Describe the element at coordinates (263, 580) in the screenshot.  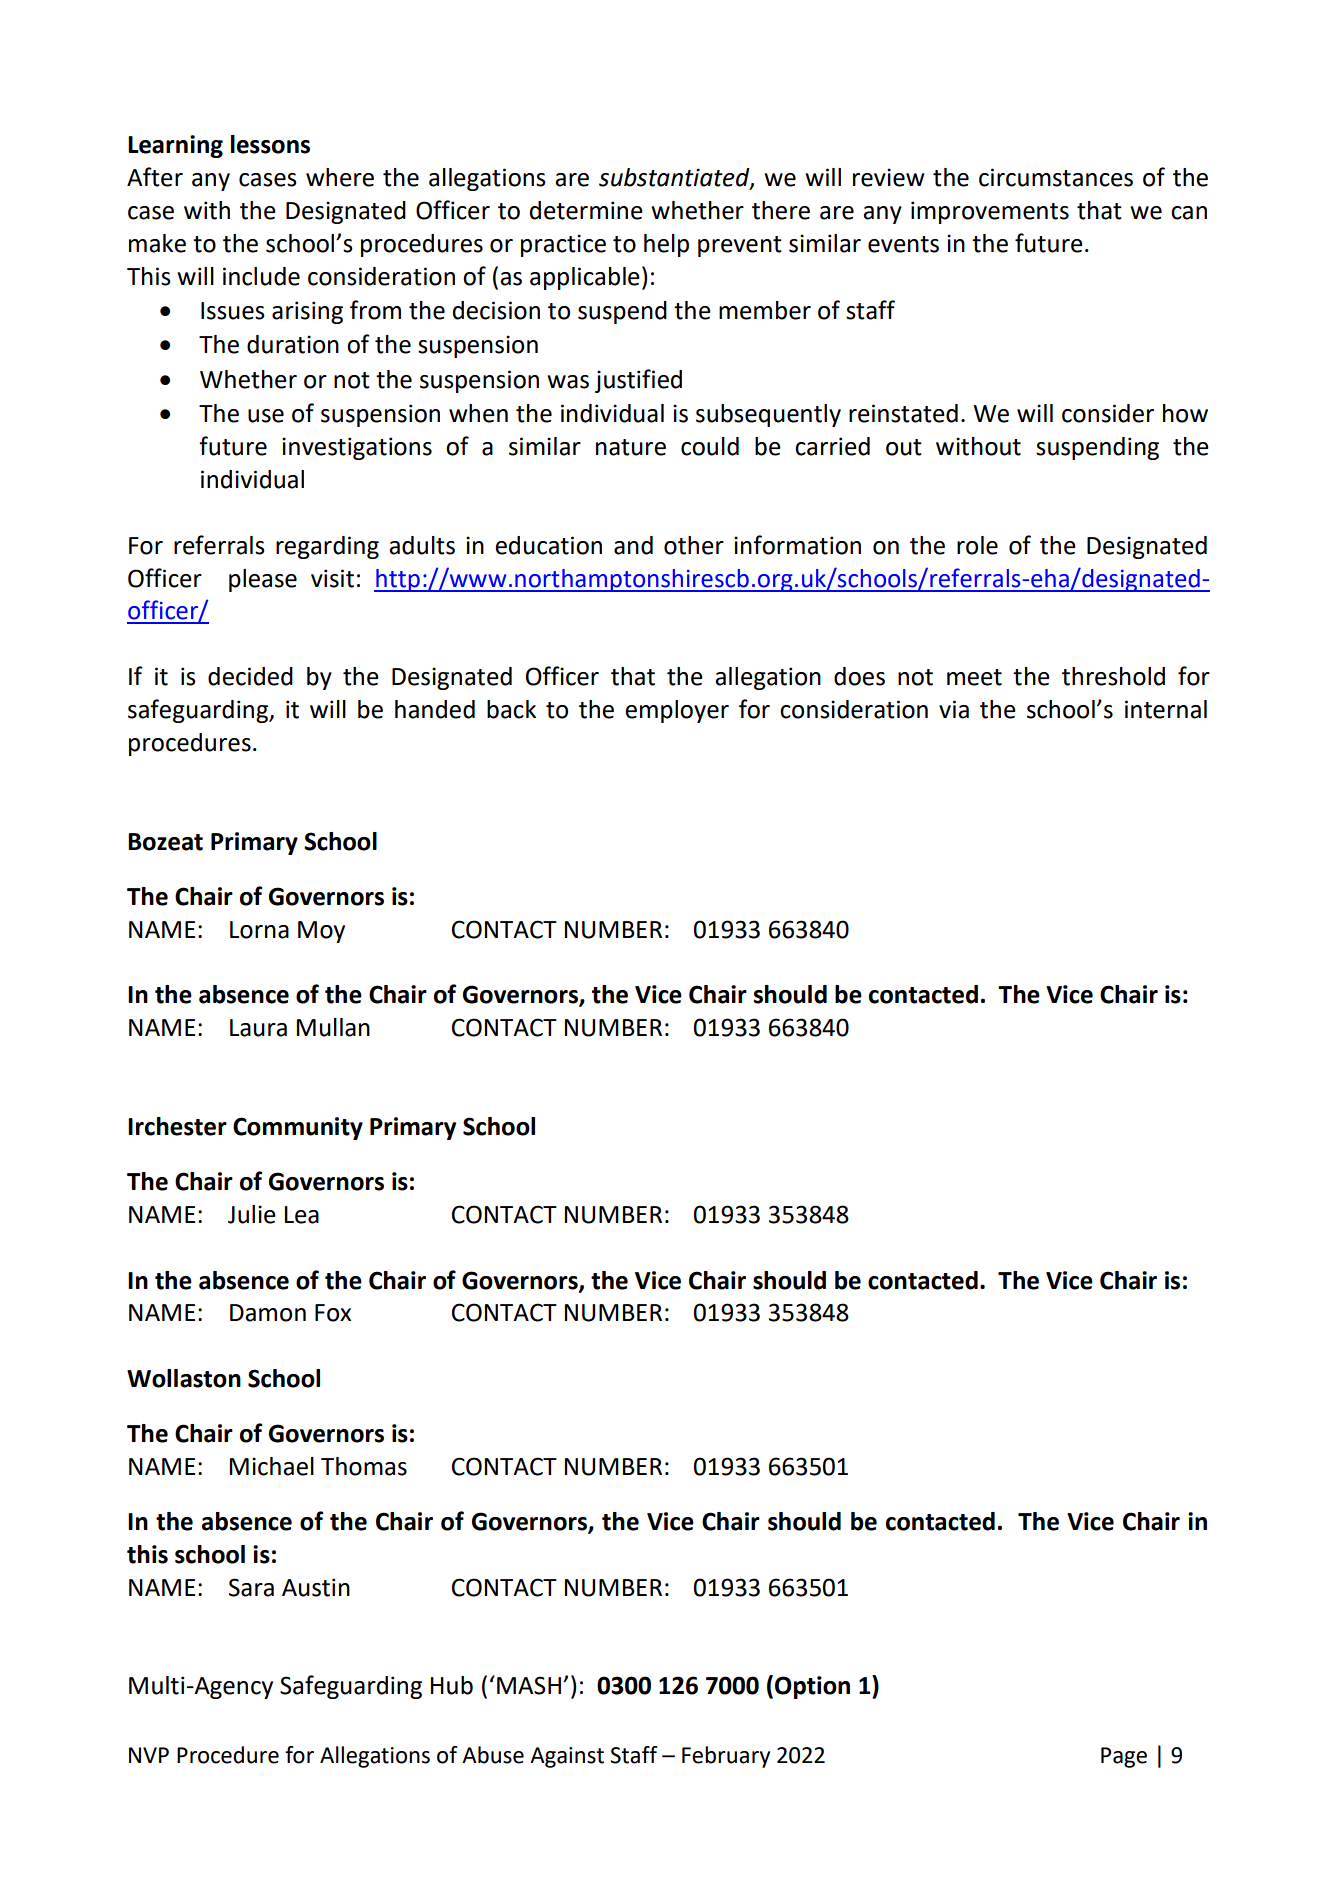
I see `please` at that location.
